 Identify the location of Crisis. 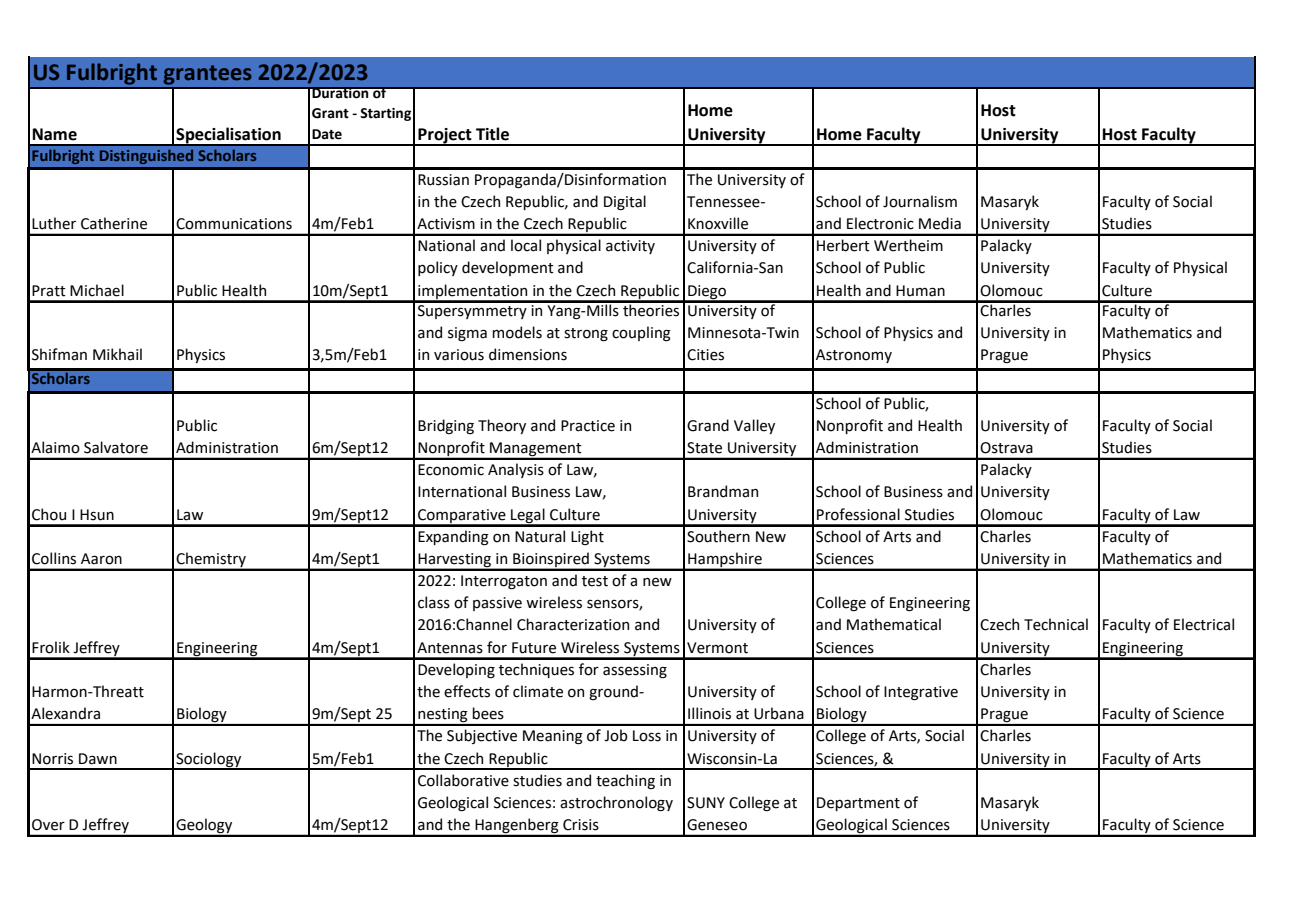
(581, 825).
